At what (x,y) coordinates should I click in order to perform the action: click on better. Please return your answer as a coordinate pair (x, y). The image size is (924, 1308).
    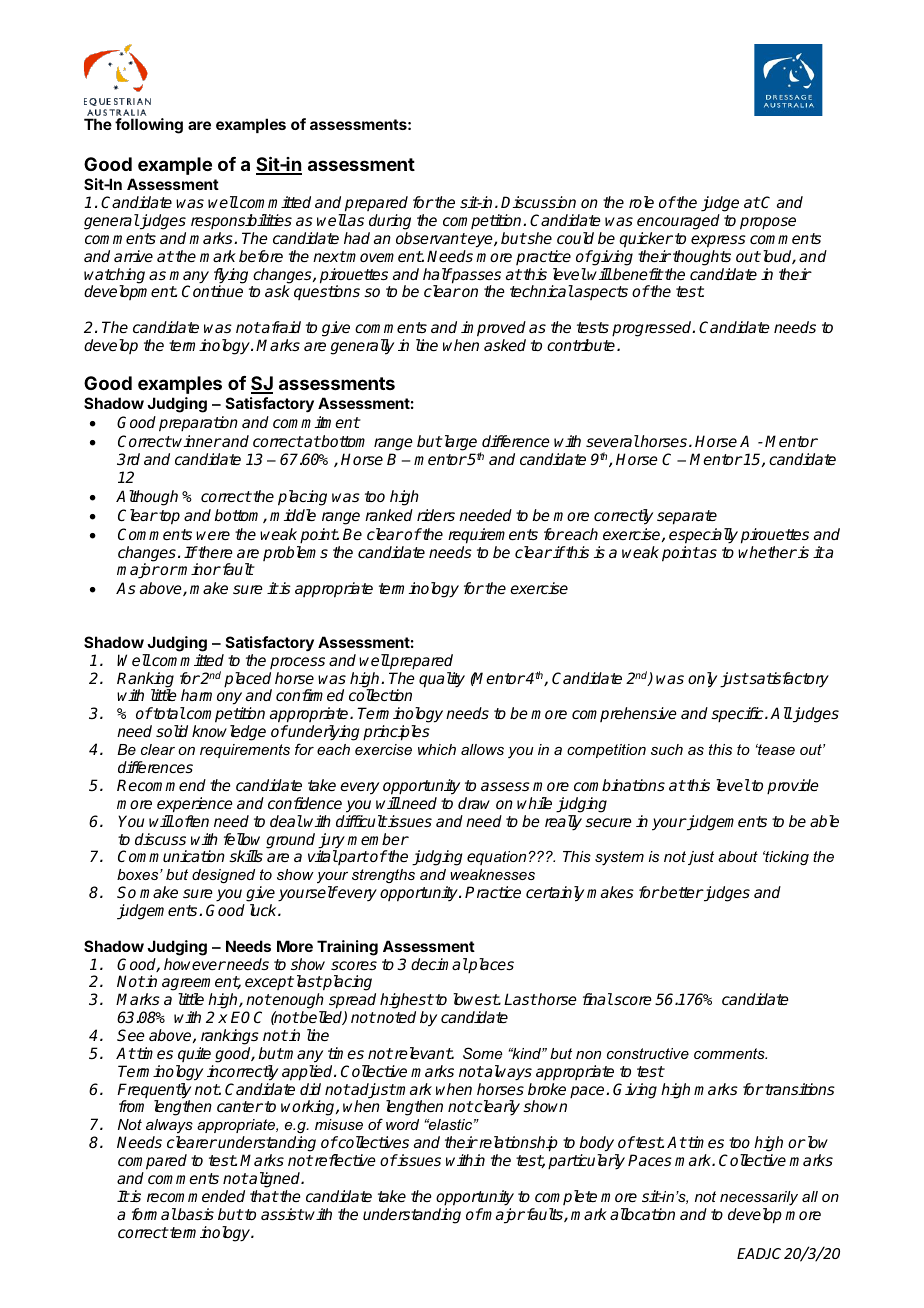
    Looking at the image, I should click on (680, 892).
